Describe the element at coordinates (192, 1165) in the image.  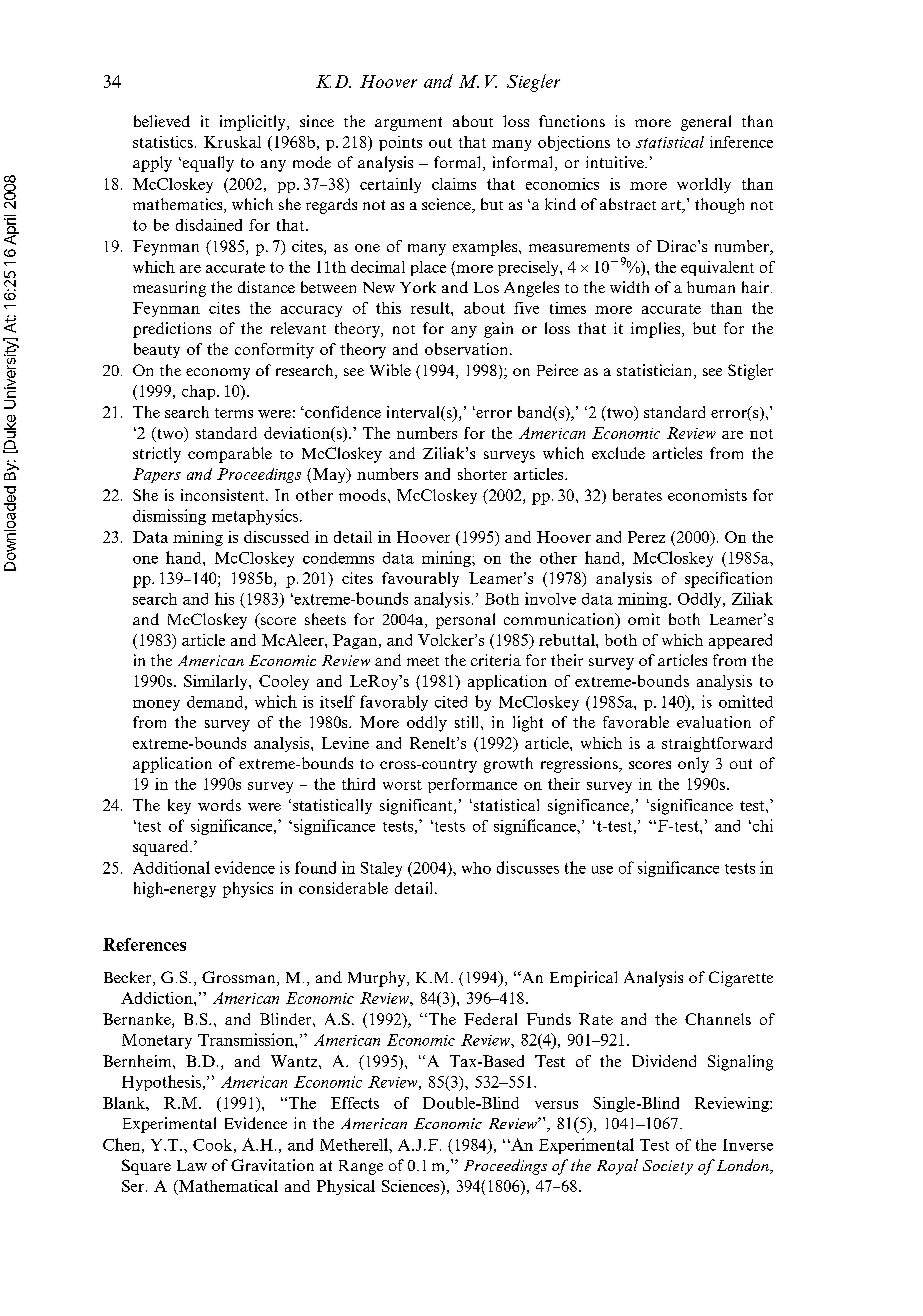
I see `Law` at that location.
